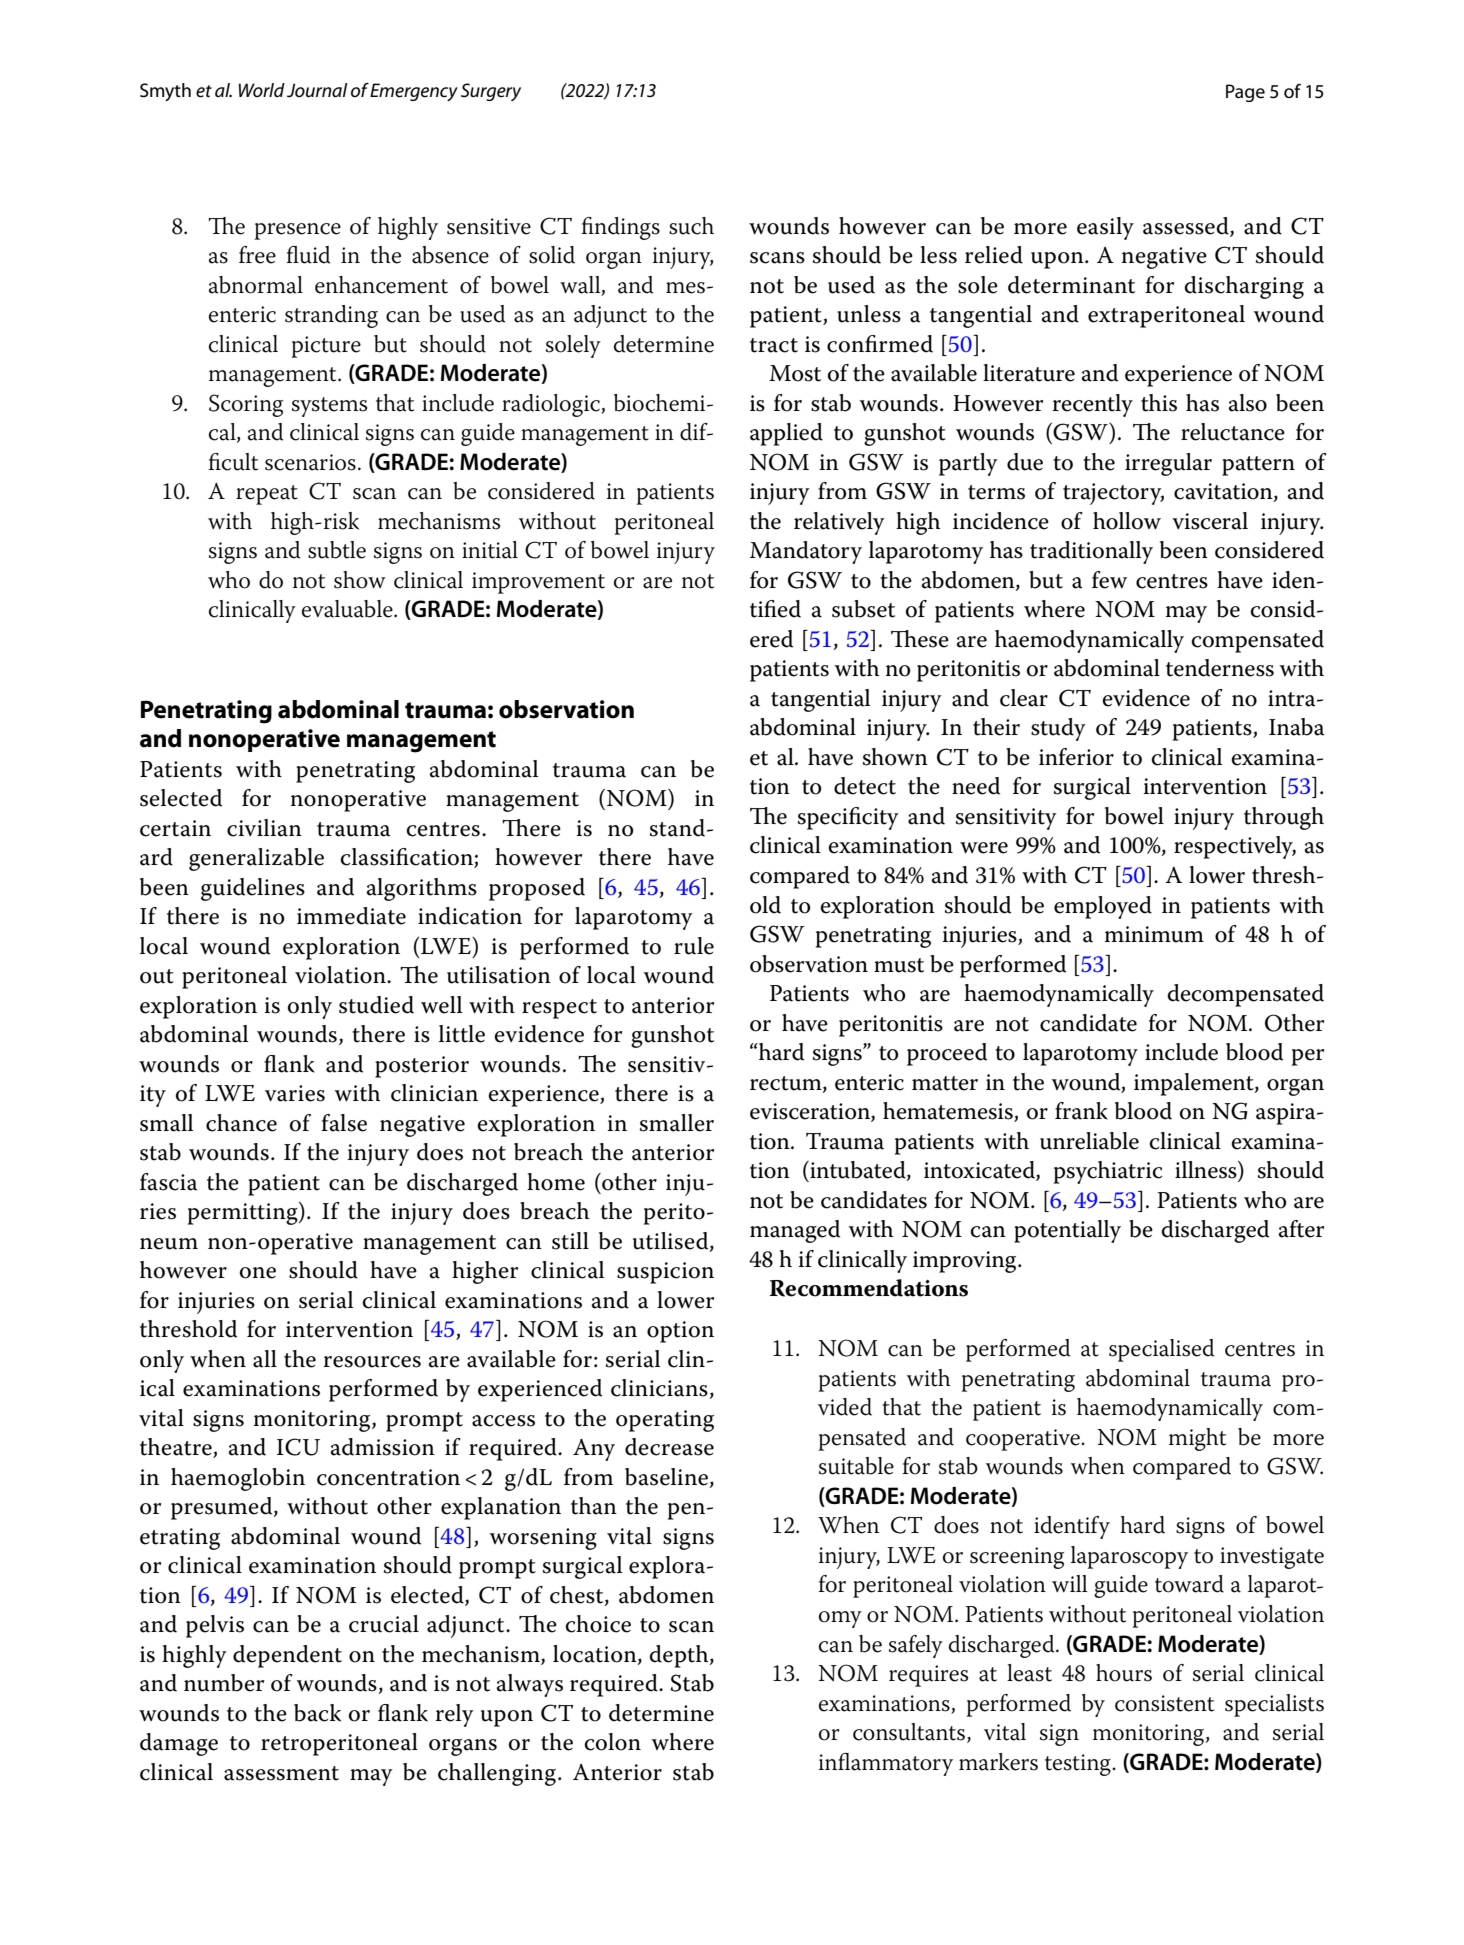 Image resolution: width=1464 pixels, height=1945 pixels. I want to click on back, so click(317, 1713).
